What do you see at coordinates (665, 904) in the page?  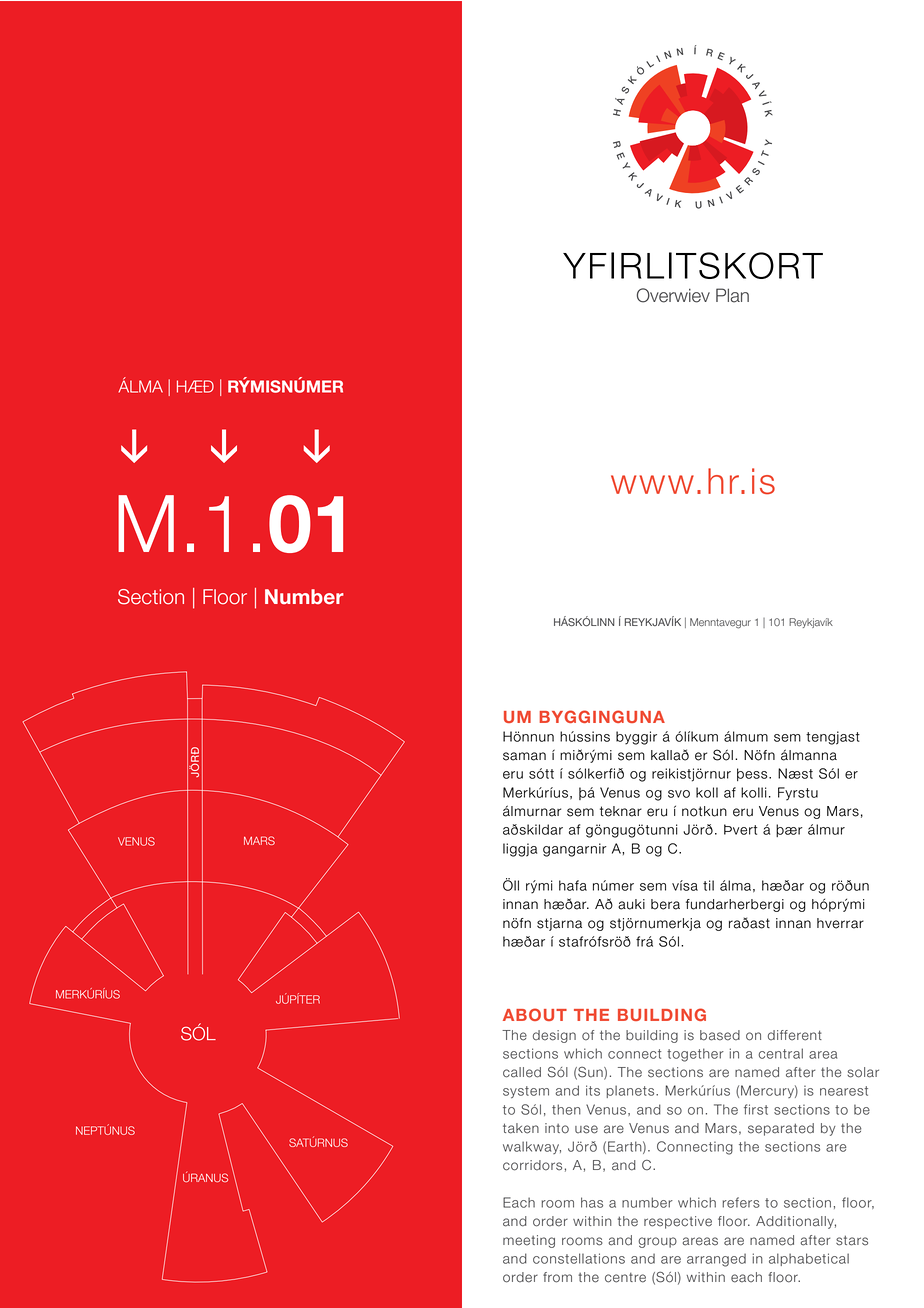 I see `bera` at bounding box center [665, 904].
